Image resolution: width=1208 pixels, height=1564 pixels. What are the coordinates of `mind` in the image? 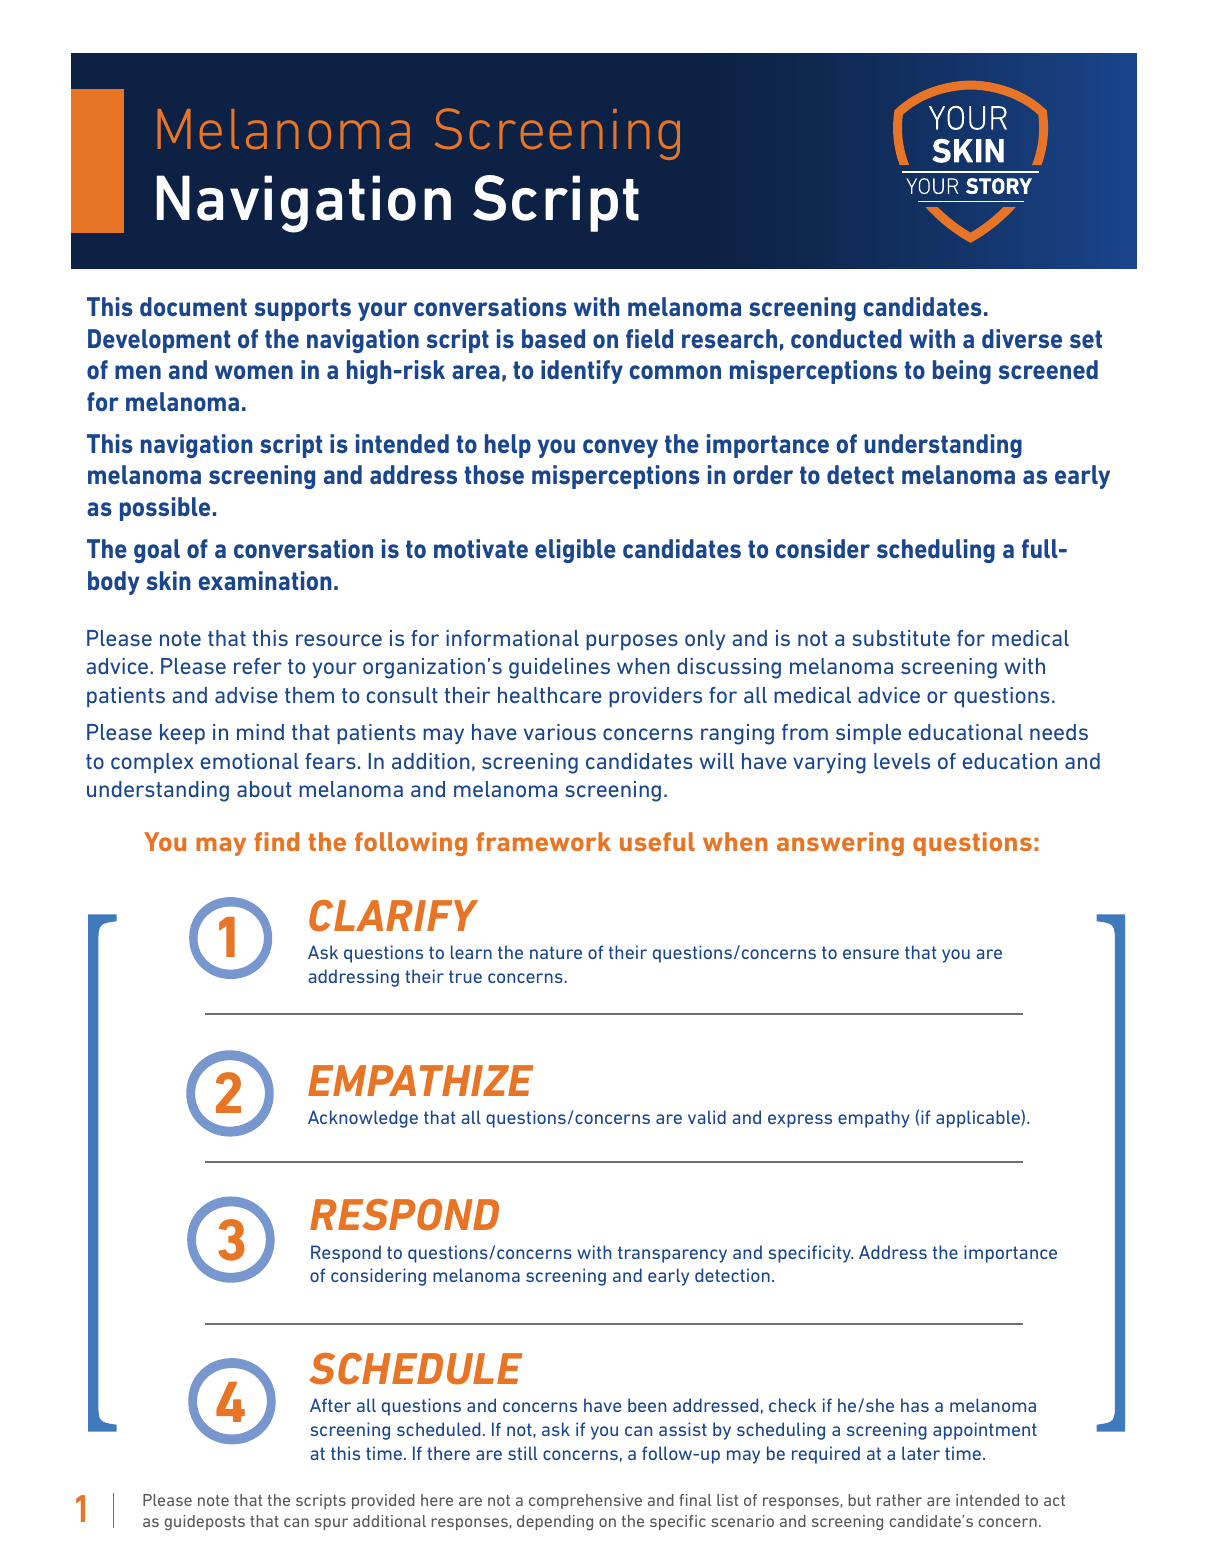 It's located at (260, 732).
